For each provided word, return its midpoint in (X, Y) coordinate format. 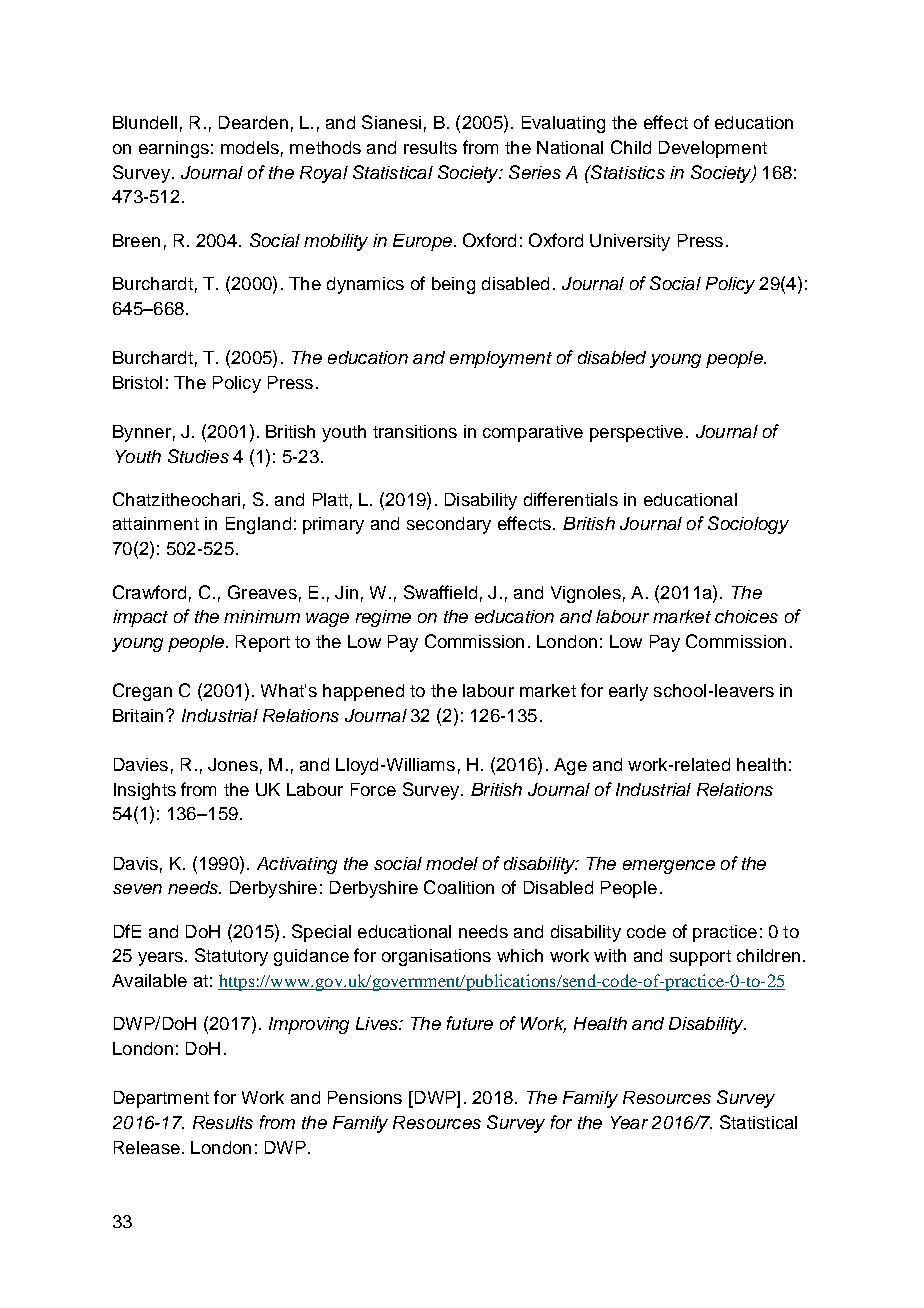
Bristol (137, 382)
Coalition (459, 887)
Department (161, 1099)
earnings (174, 149)
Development (713, 149)
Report (263, 643)
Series (535, 172)
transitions (415, 431)
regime (383, 618)
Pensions (365, 1097)
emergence (669, 867)
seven (137, 889)
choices (746, 616)
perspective (636, 433)
